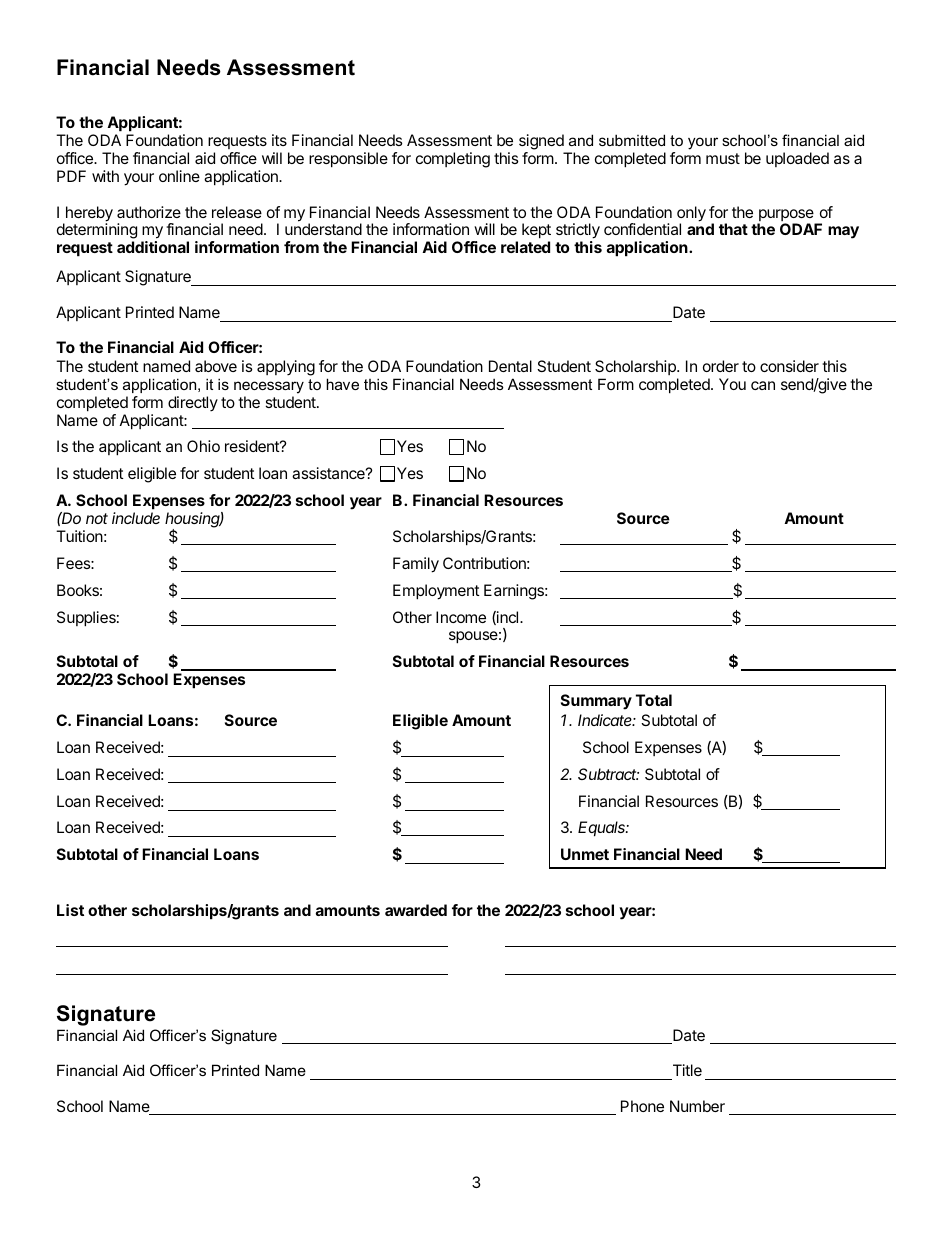 This page has height=1233, width=952. Describe the element at coordinates (70, 910) in the page. I see `List` at that location.
